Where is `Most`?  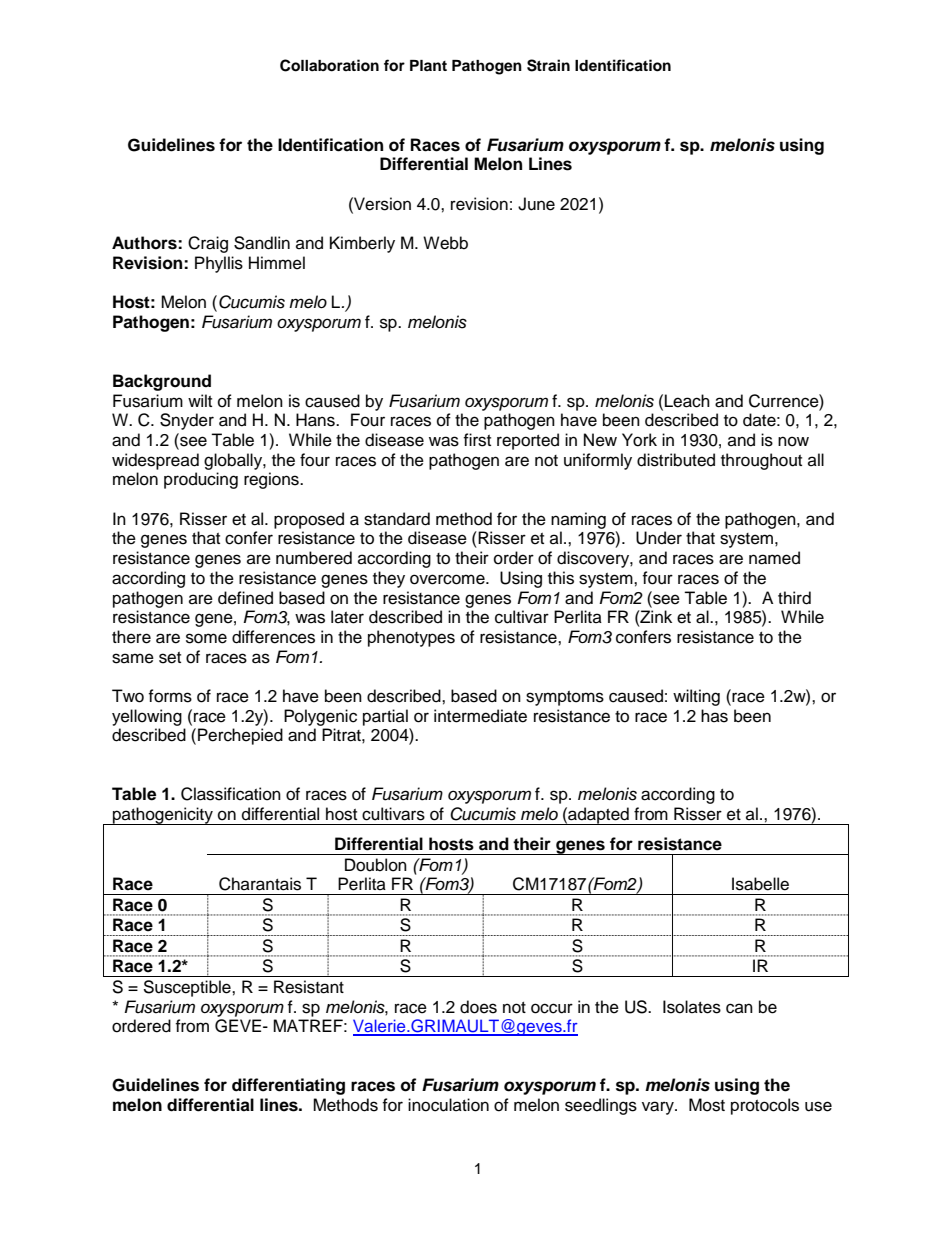 Most is located at coordinates (707, 1105).
